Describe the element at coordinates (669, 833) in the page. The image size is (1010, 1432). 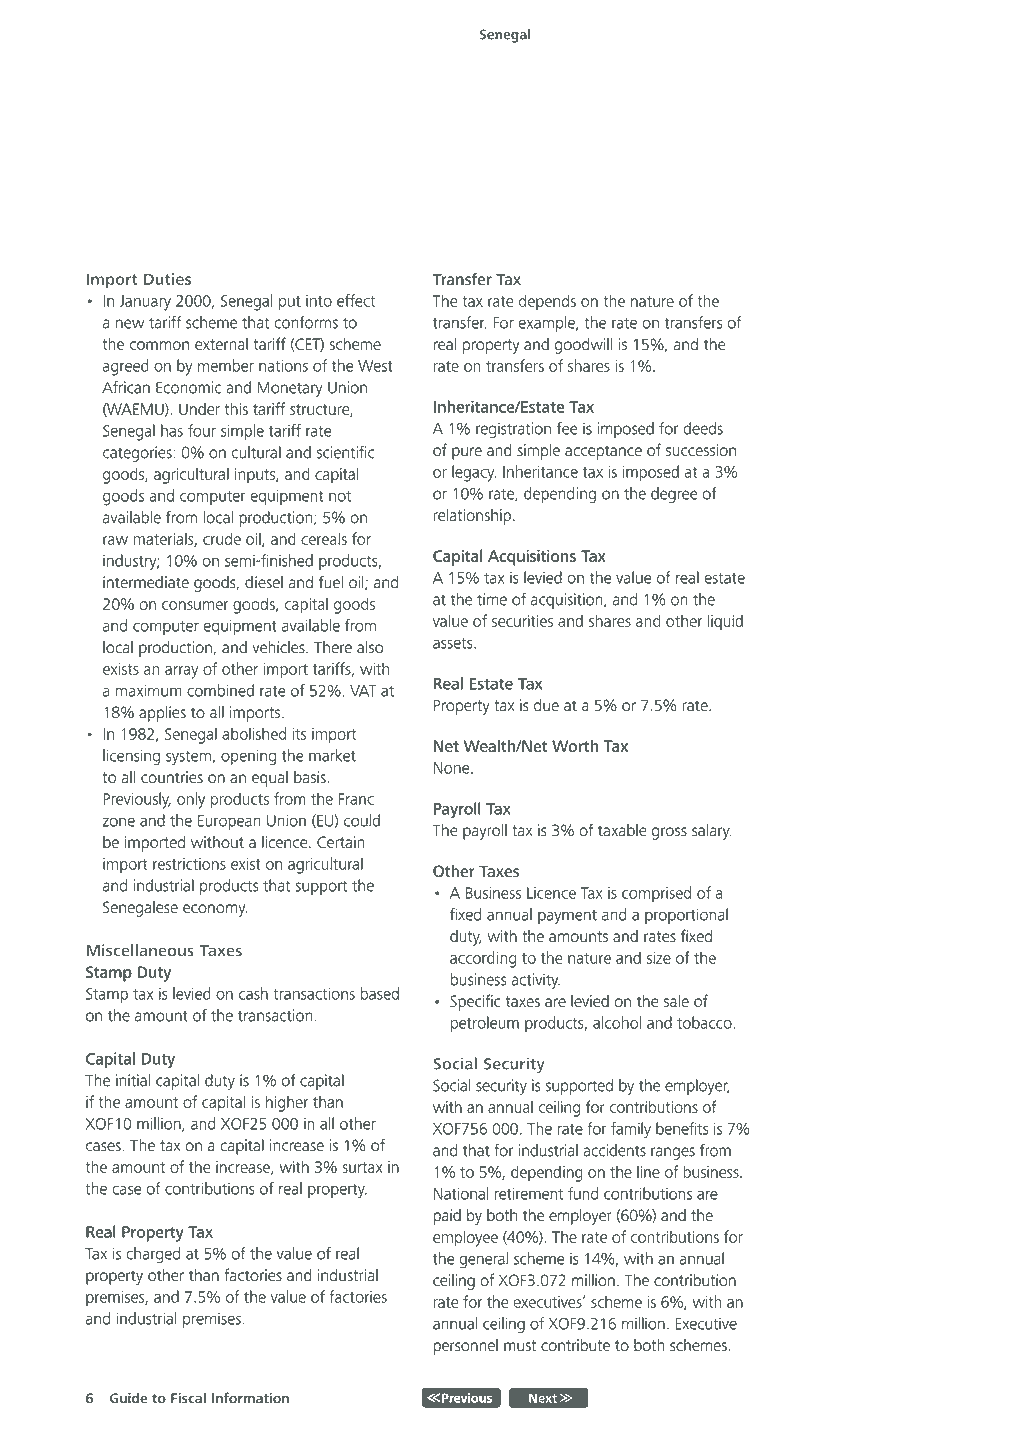
I see `gross` at that location.
